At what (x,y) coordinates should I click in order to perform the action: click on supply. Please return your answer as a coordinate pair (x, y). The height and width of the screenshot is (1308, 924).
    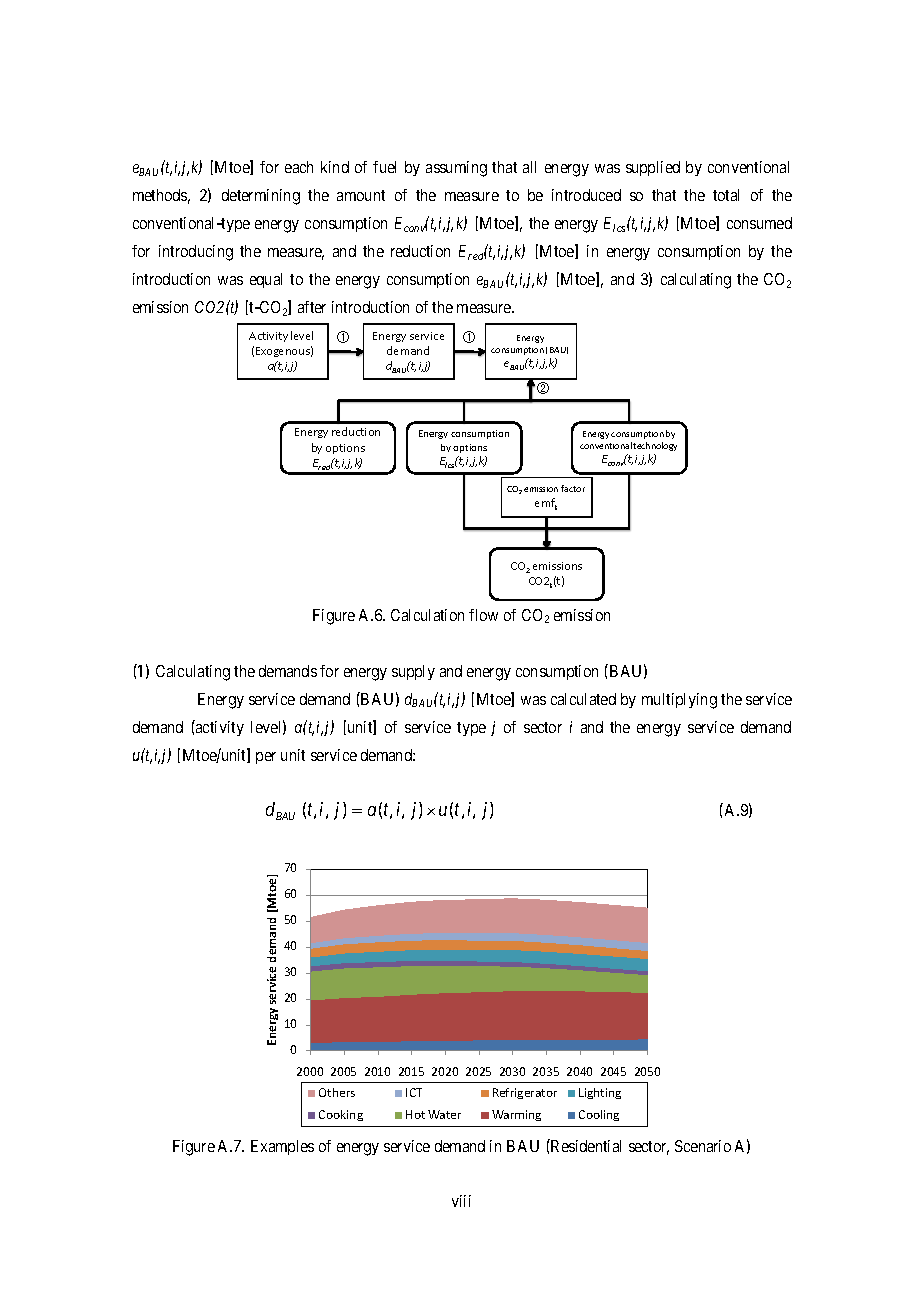
    Looking at the image, I should click on (413, 672).
